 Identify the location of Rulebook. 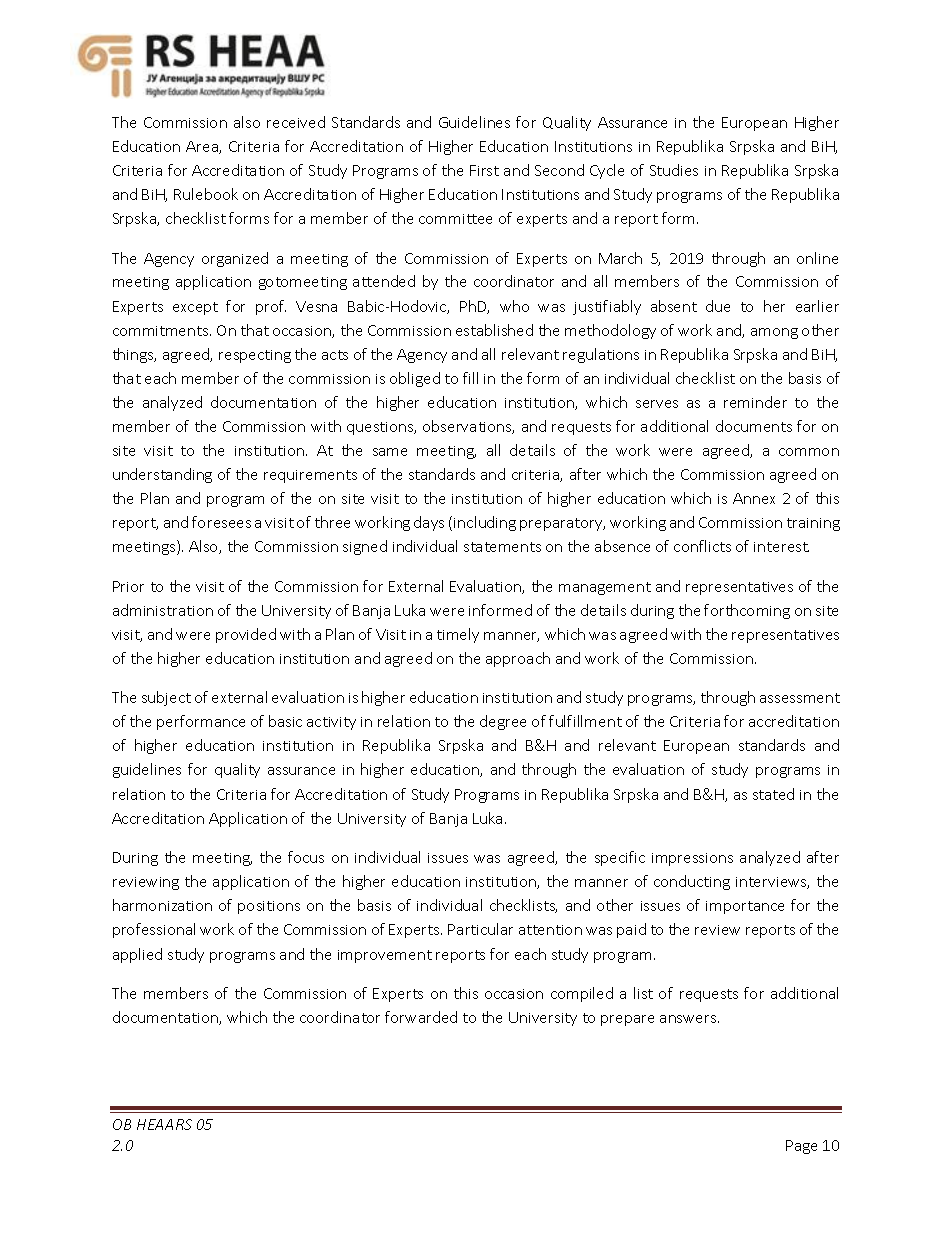
(206, 194).
